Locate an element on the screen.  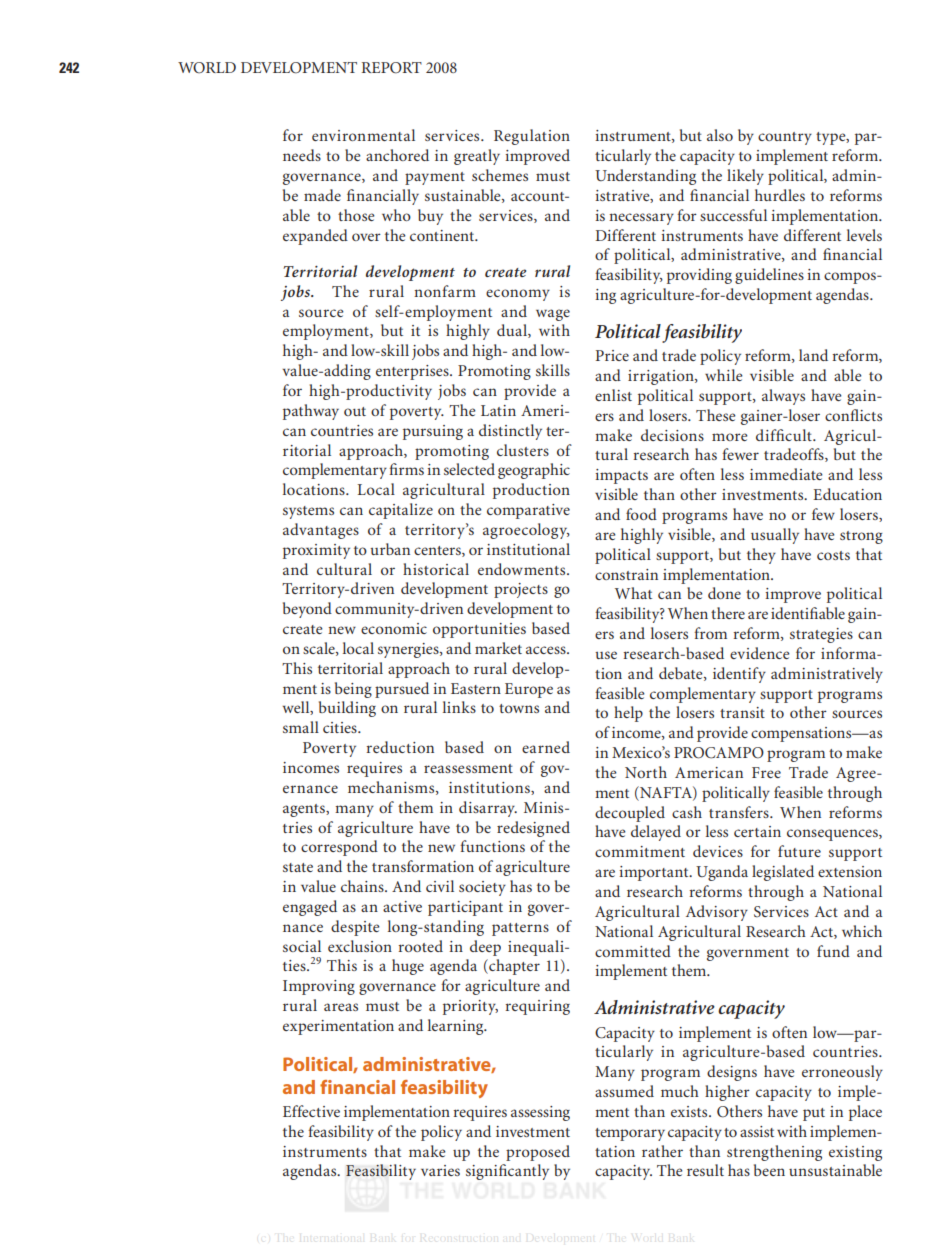
use is located at coordinates (606, 655).
